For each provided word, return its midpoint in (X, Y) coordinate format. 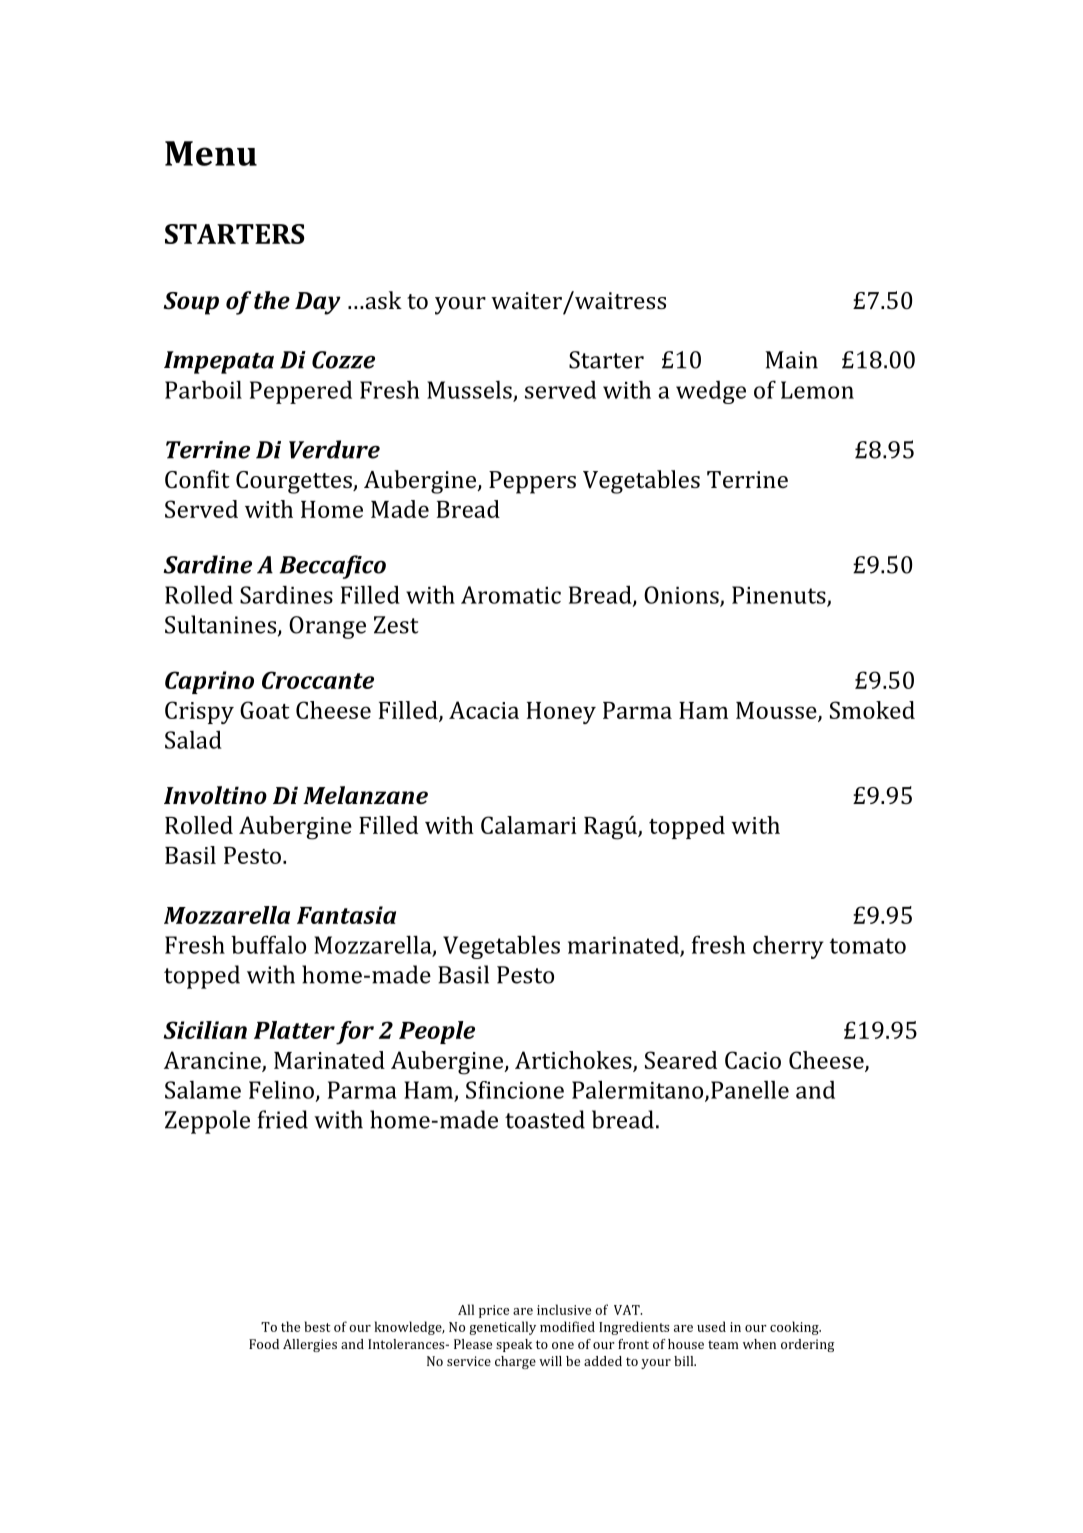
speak (514, 1345)
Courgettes (295, 482)
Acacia (484, 710)
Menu (211, 153)
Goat (265, 710)
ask (382, 300)
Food (264, 1344)
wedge (711, 392)
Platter (294, 1030)
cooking (795, 1328)
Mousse (777, 711)
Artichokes (574, 1061)
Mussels (469, 390)
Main (792, 360)
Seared (681, 1060)
